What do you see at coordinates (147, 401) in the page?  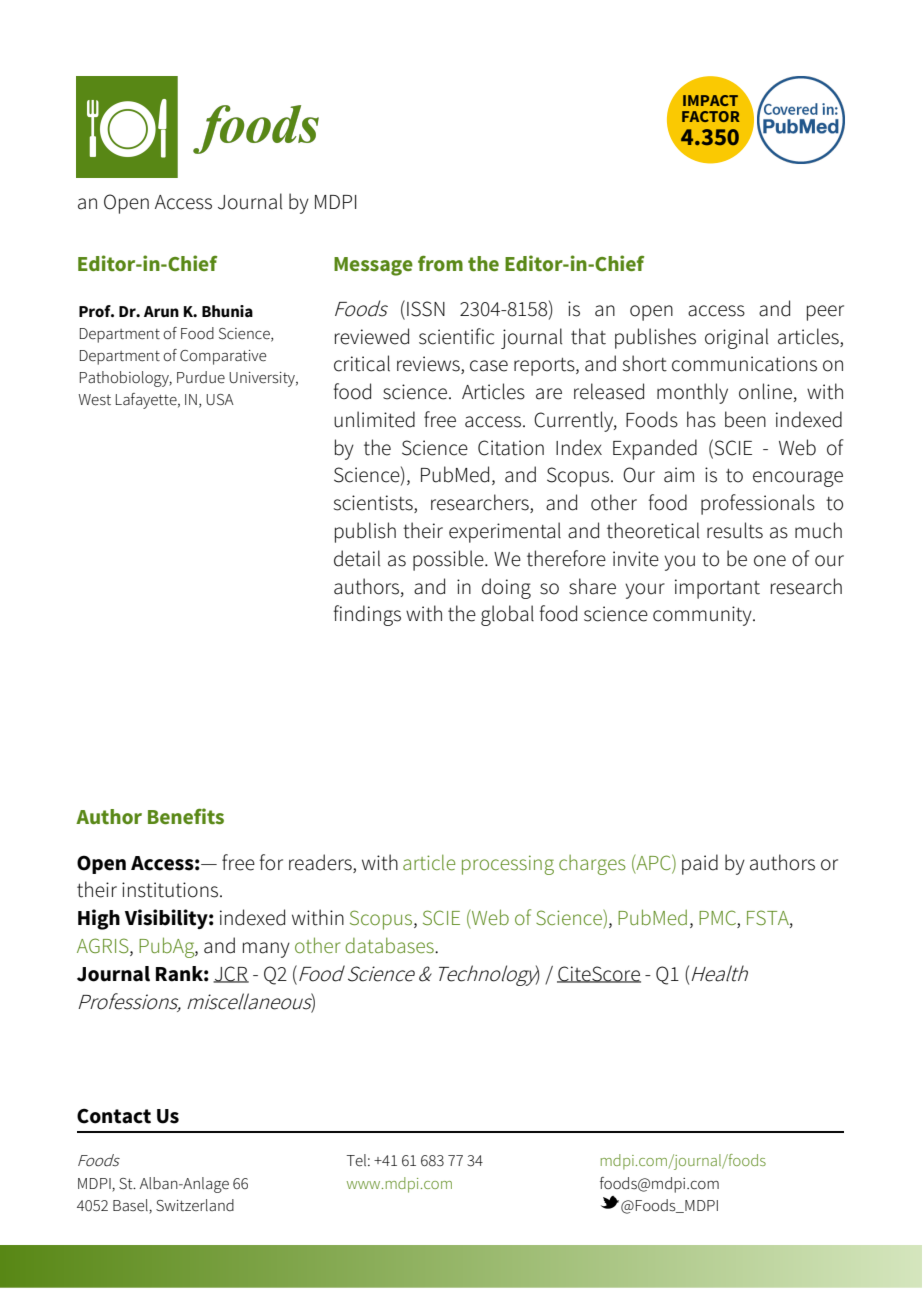 I see `Lafayette` at bounding box center [147, 401].
